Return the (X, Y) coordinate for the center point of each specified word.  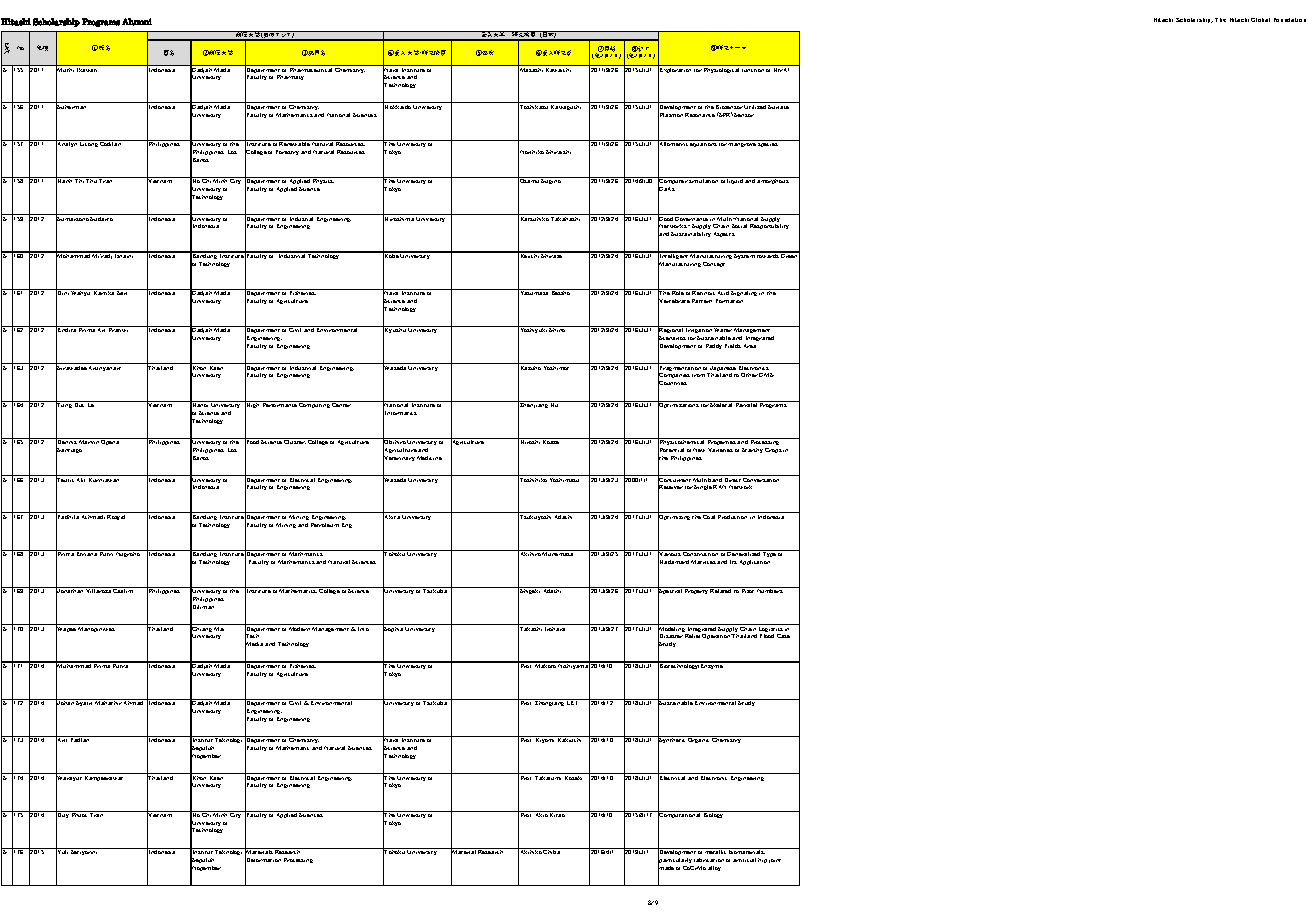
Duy (63, 816)
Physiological (722, 69)
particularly (675, 861)
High (253, 406)
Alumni (137, 22)
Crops (773, 450)
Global (1260, 20)
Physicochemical (682, 443)
